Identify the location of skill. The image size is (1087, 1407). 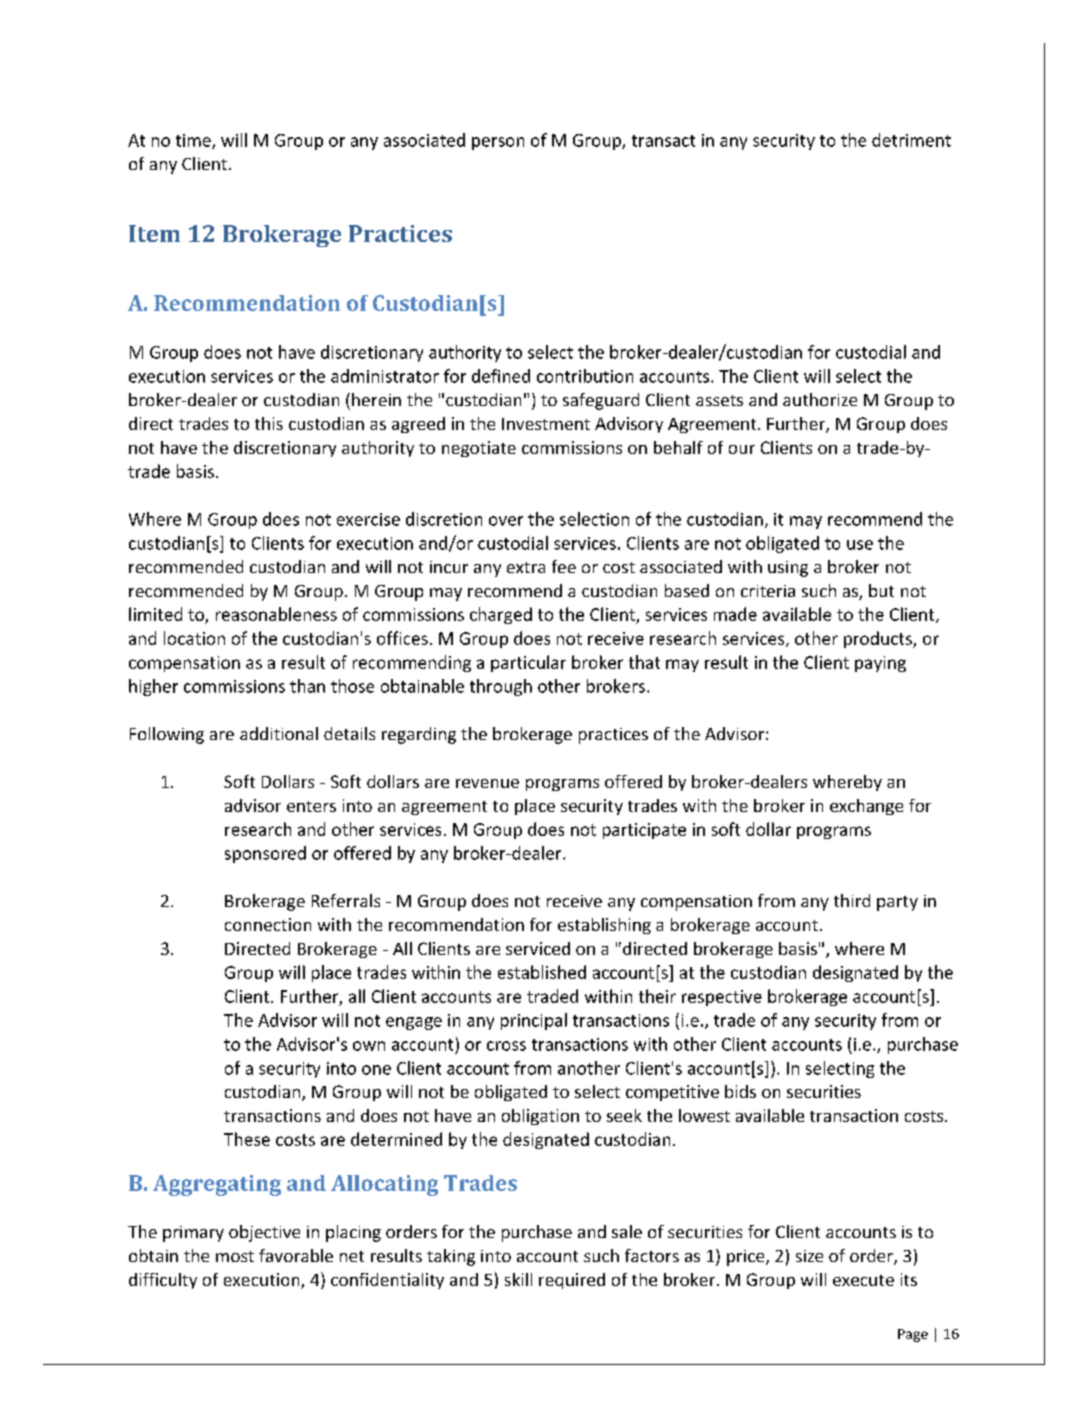
(518, 1279).
